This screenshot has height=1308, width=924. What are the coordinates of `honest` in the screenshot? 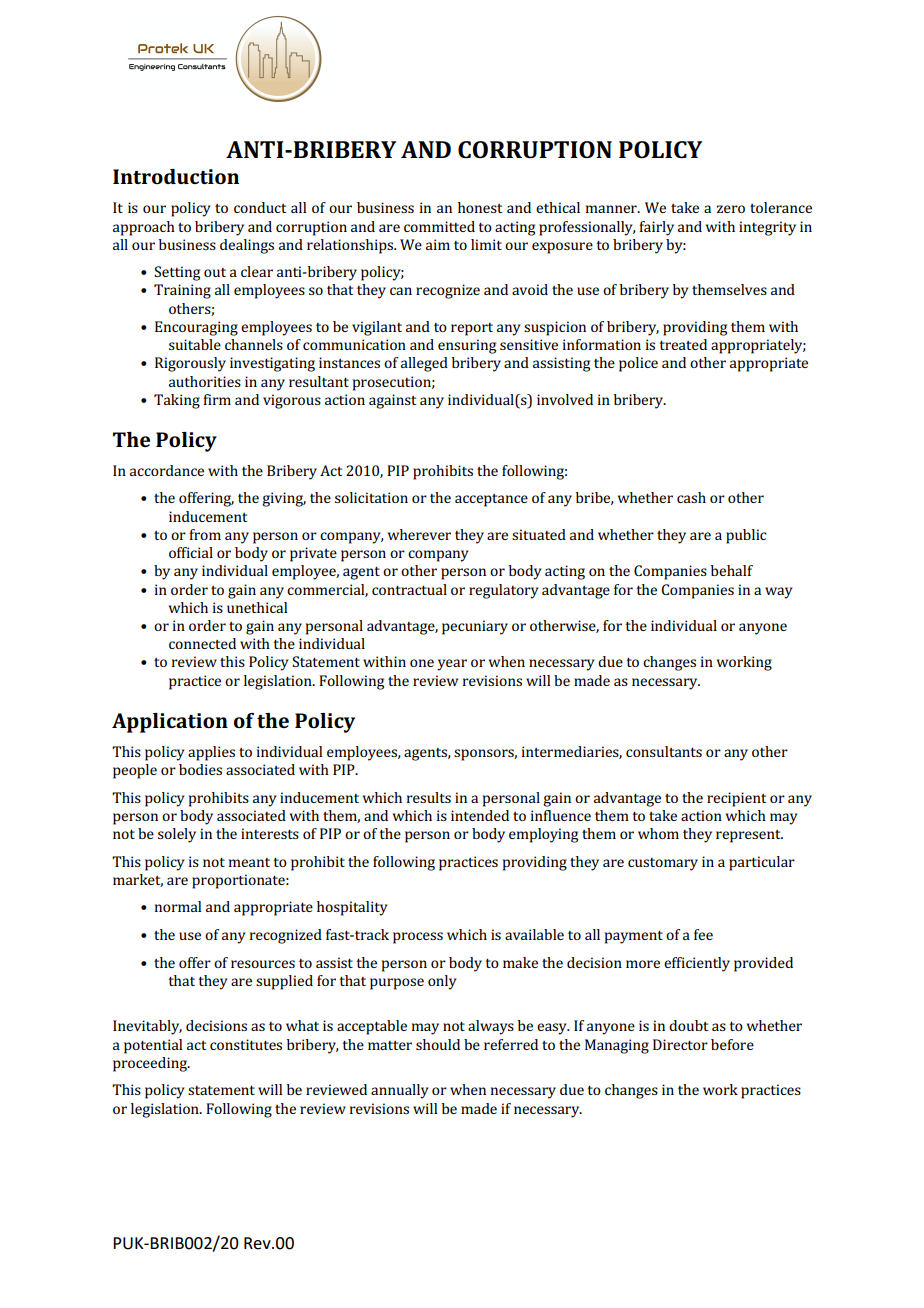 It's located at (480, 207).
